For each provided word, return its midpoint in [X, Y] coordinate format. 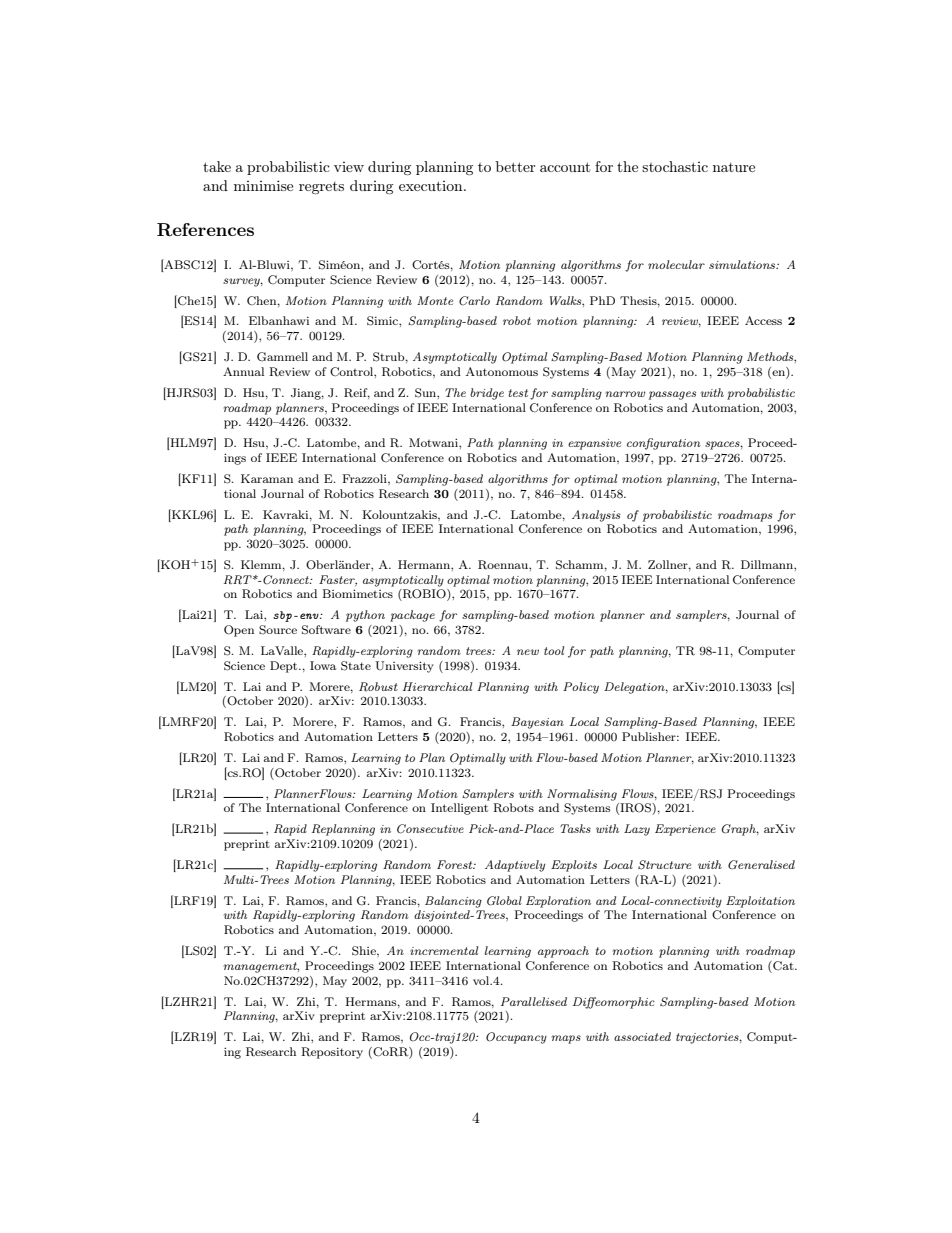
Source [278, 630]
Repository [332, 1053]
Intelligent [459, 809]
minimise [263, 185]
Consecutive [430, 829]
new [528, 652]
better [515, 166]
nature [734, 167]
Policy [581, 688]
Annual [243, 371]
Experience [685, 830]
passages [672, 395]
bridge [487, 394]
